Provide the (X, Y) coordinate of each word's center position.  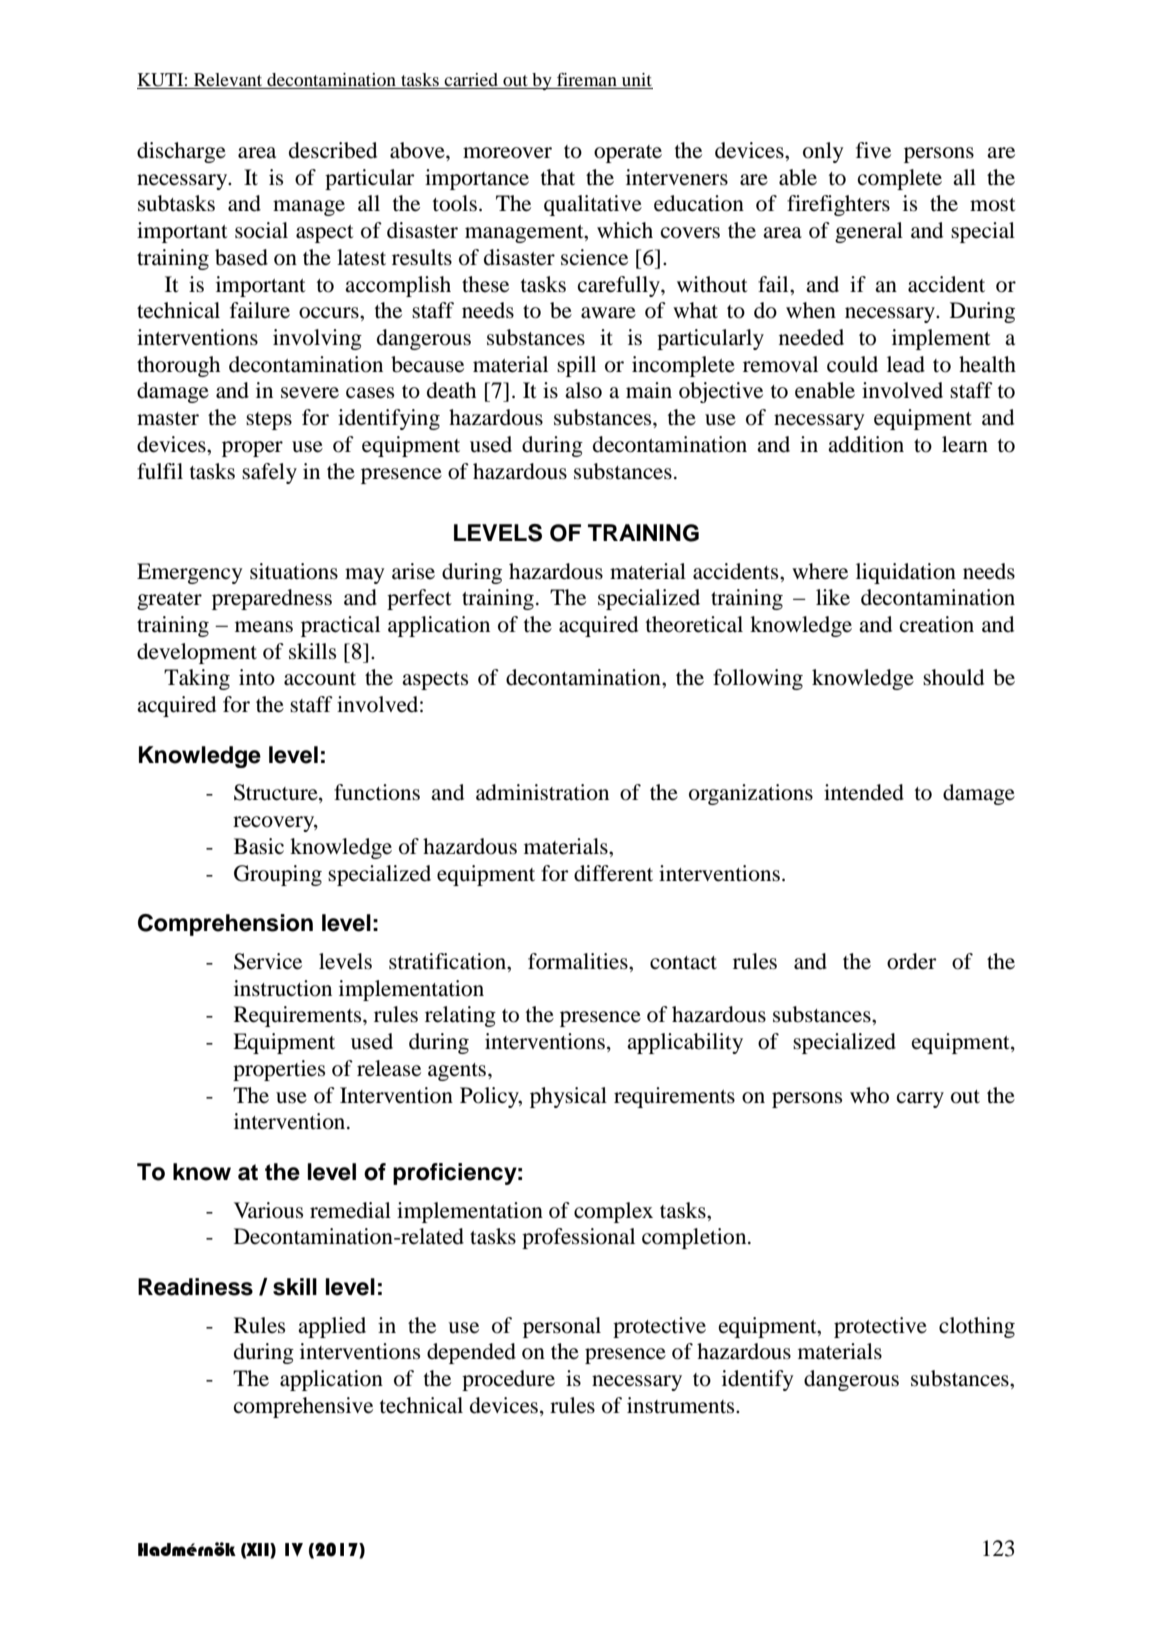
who (869, 1095)
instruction (283, 988)
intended (864, 792)
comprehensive (303, 1407)
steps (269, 421)
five (873, 150)
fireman (587, 81)
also (583, 390)
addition (866, 444)
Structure (277, 793)
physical (568, 1097)
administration (542, 792)
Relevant (228, 81)
